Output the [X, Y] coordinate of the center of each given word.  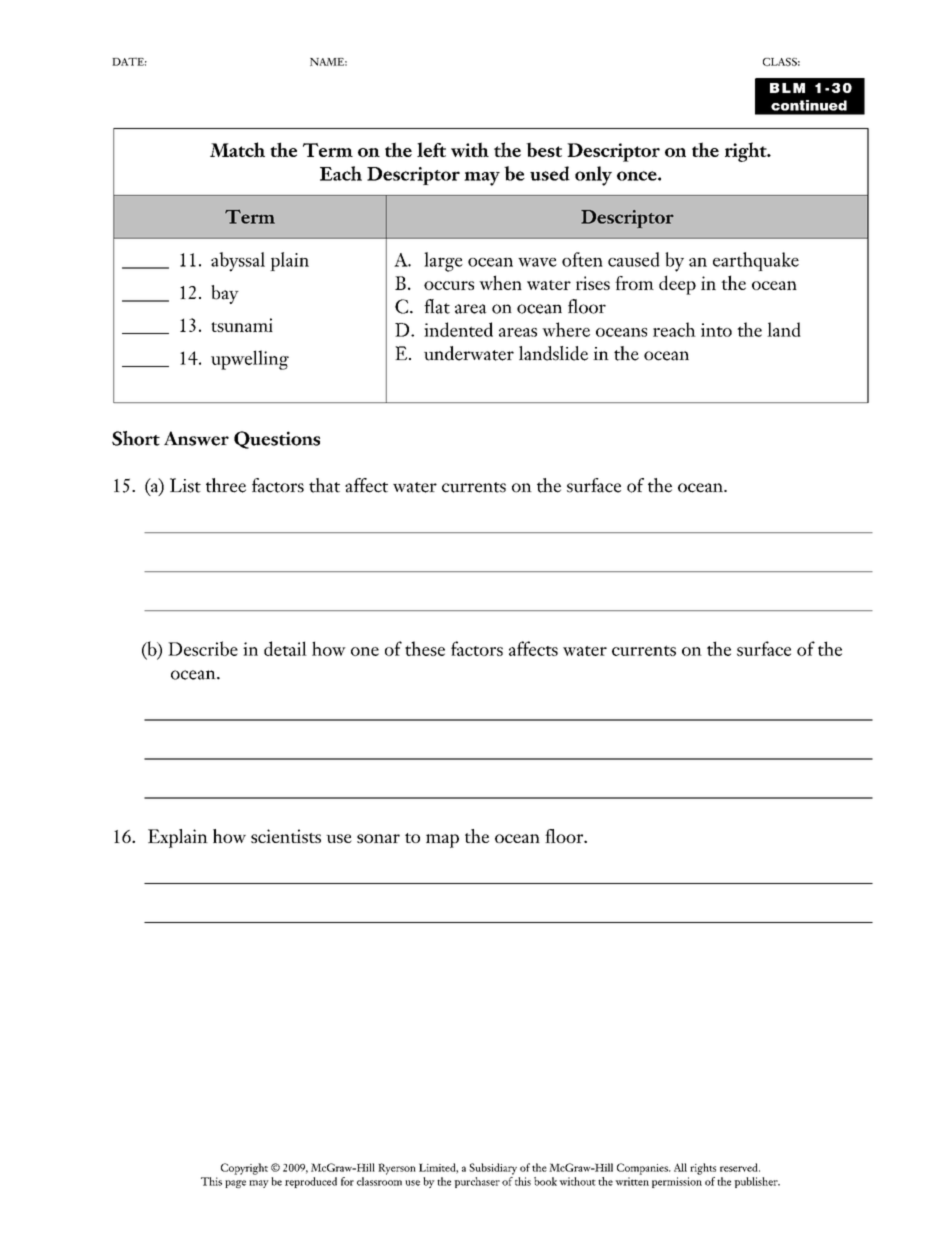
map [442, 841]
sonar [378, 838]
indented [458, 329]
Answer [196, 438]
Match [237, 149]
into [716, 330]
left [431, 149]
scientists [286, 836]
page [235, 1184]
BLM [787, 88]
